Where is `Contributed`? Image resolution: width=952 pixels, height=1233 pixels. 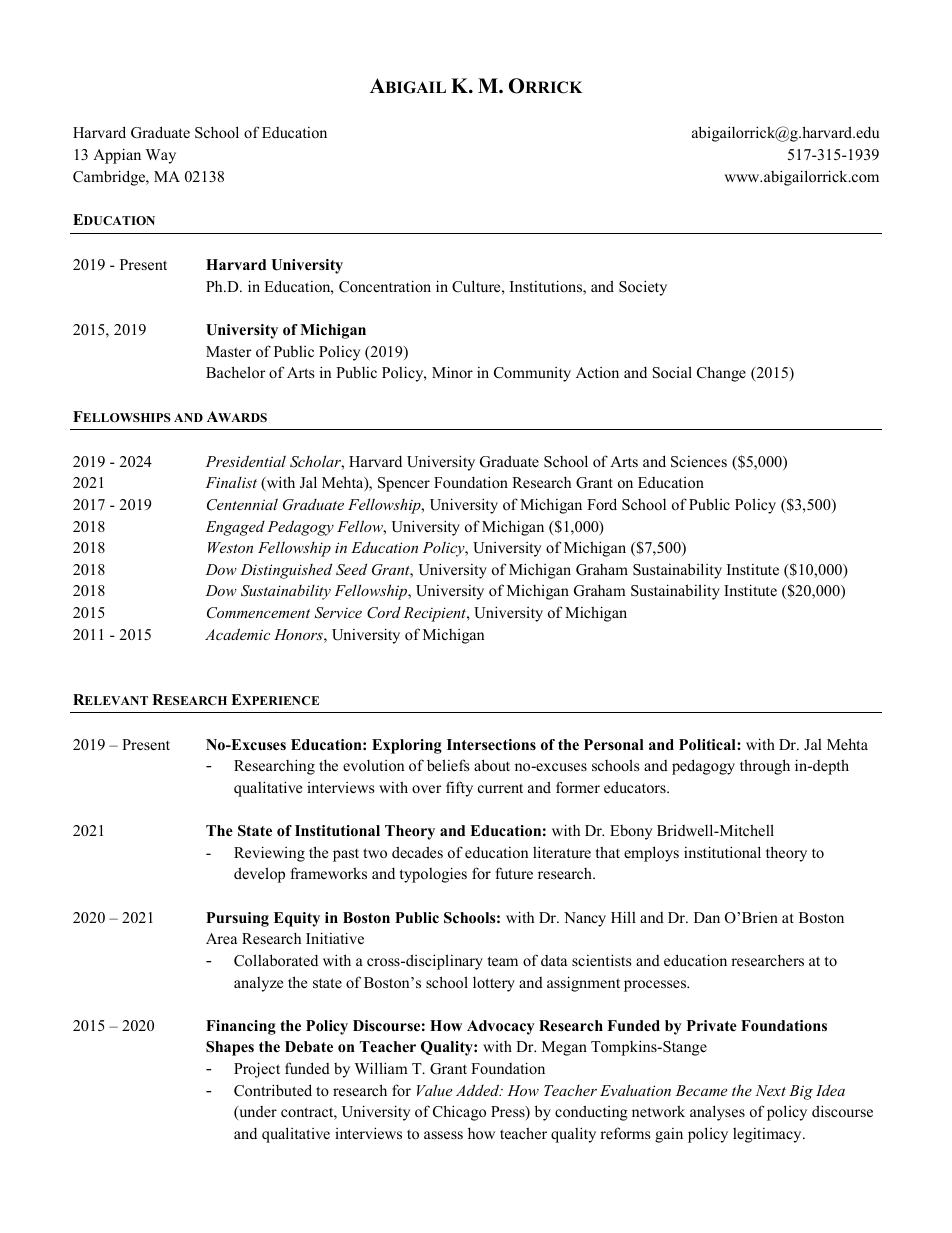 Contributed is located at coordinates (273, 1090).
